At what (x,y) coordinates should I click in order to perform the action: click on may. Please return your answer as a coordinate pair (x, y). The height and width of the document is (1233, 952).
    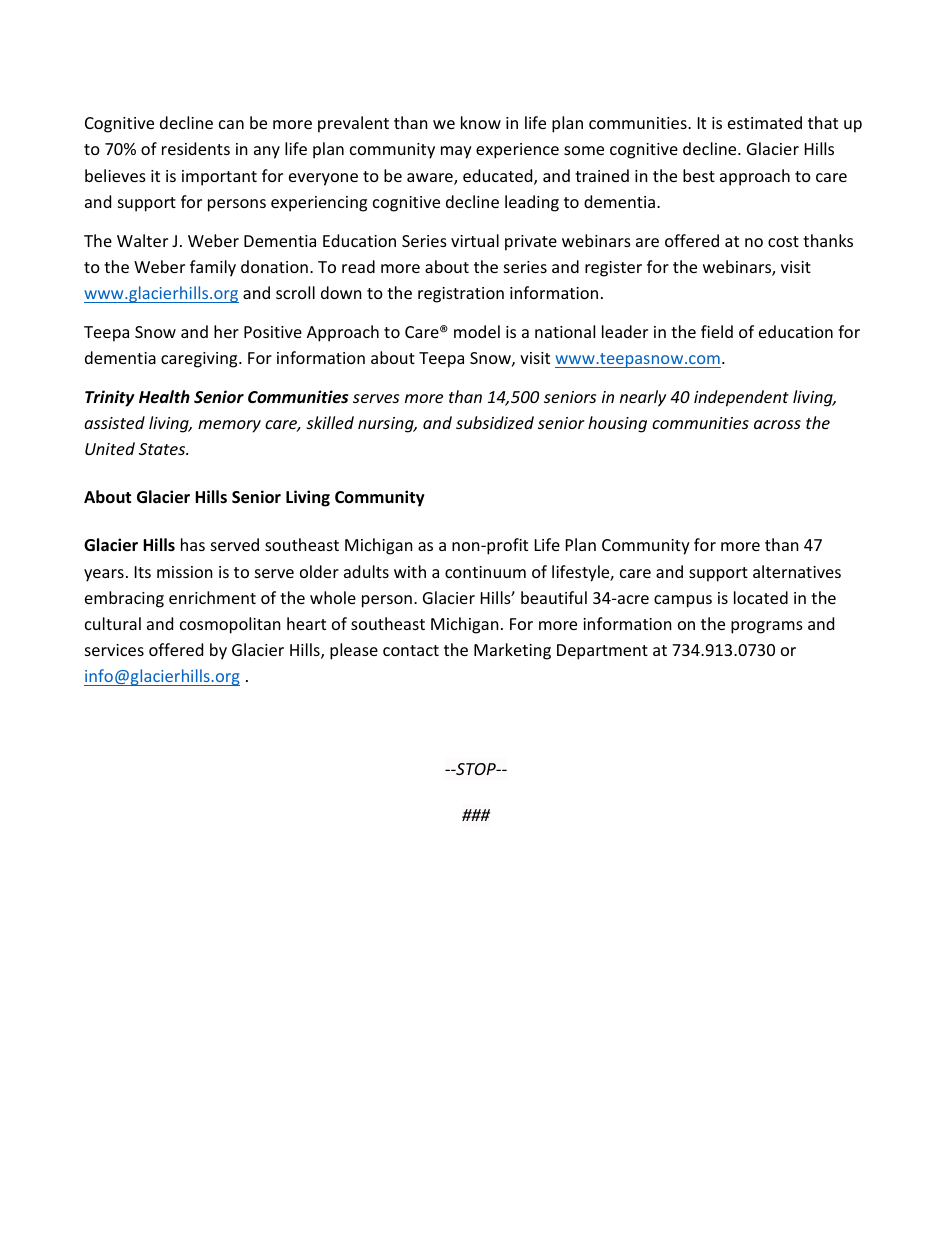
    Looking at the image, I should click on (456, 152).
